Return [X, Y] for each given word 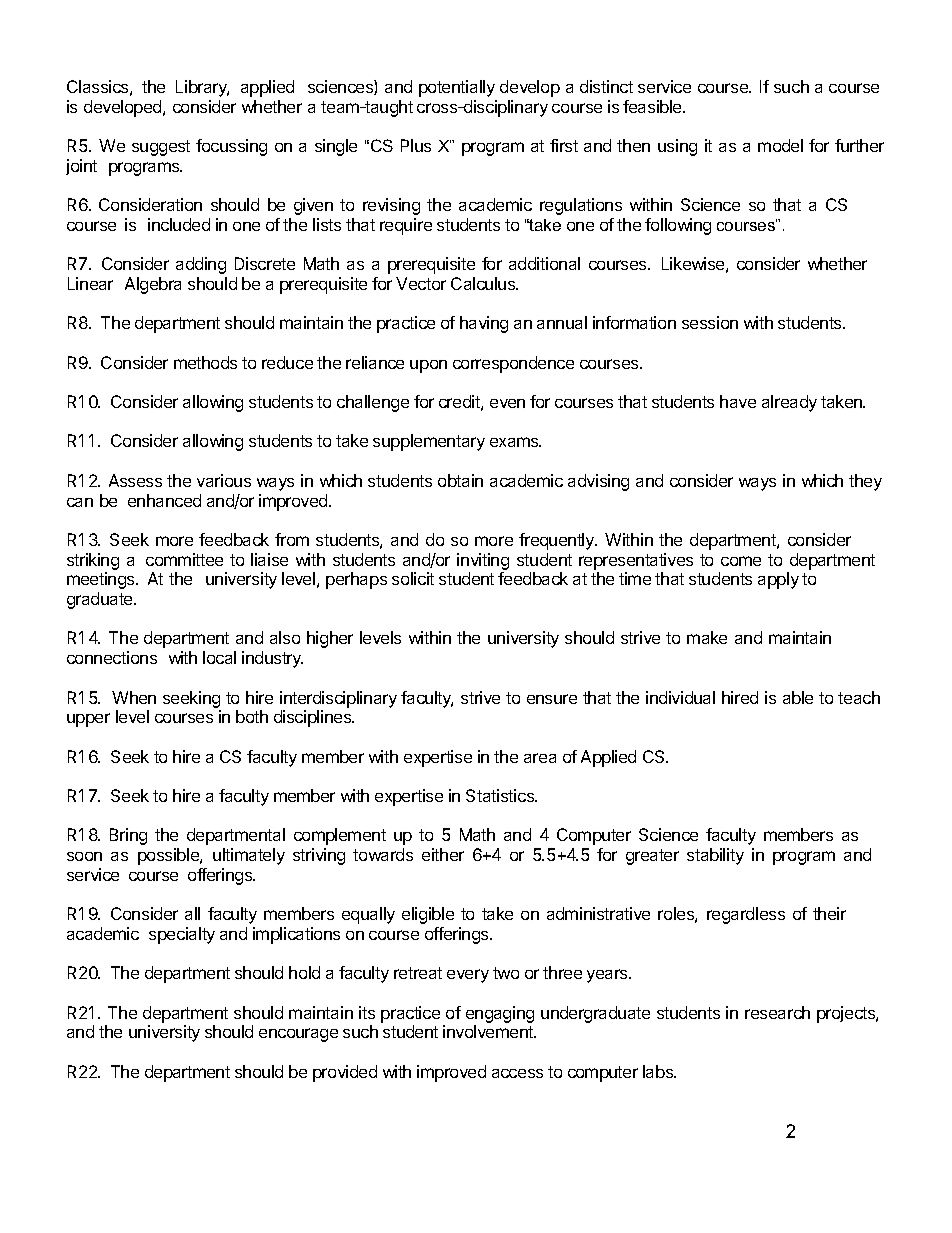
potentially [457, 88]
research [777, 1012]
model [780, 145]
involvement [489, 1031]
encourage [298, 1035]
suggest [161, 148]
